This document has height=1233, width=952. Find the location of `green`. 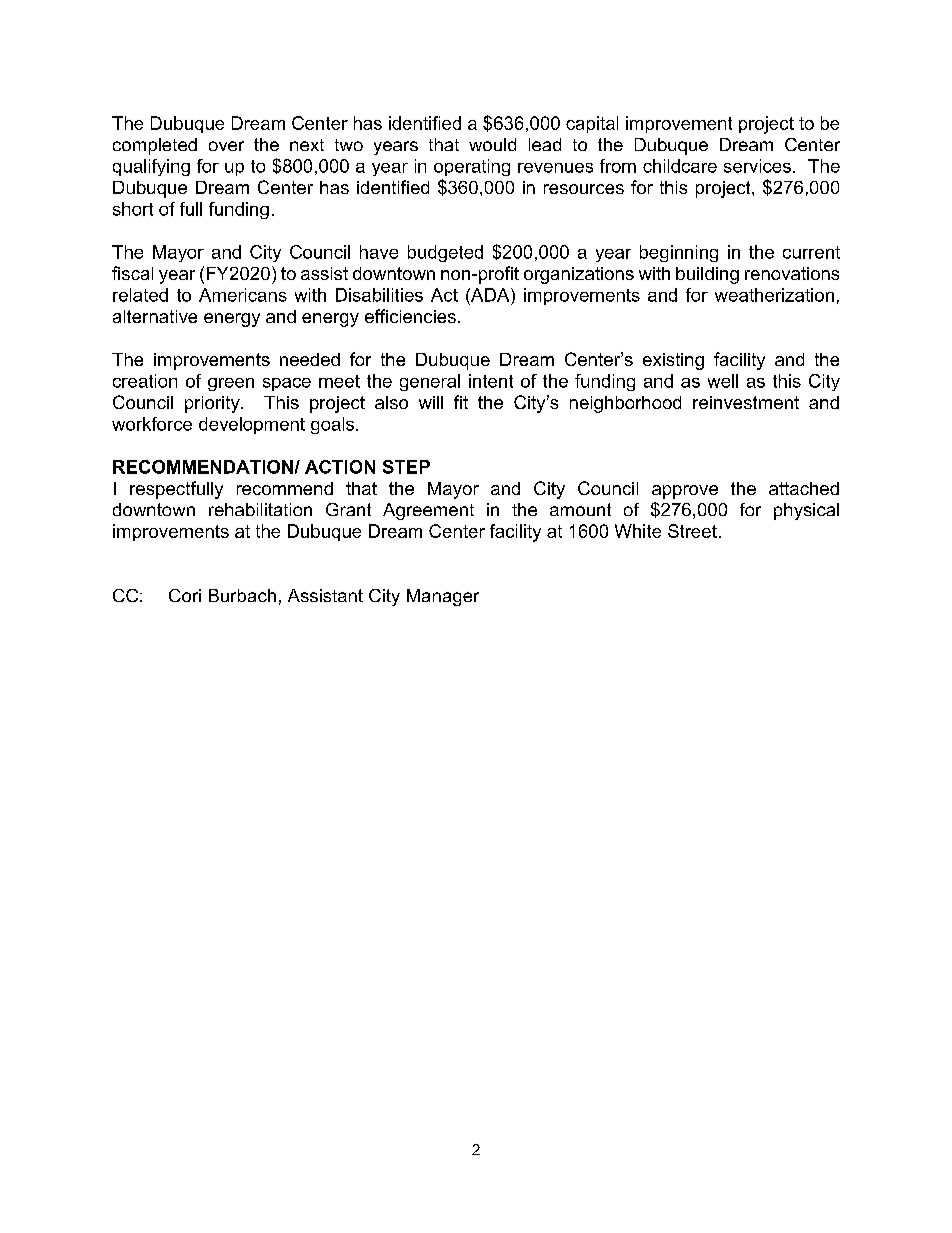

green is located at coordinates (231, 384).
